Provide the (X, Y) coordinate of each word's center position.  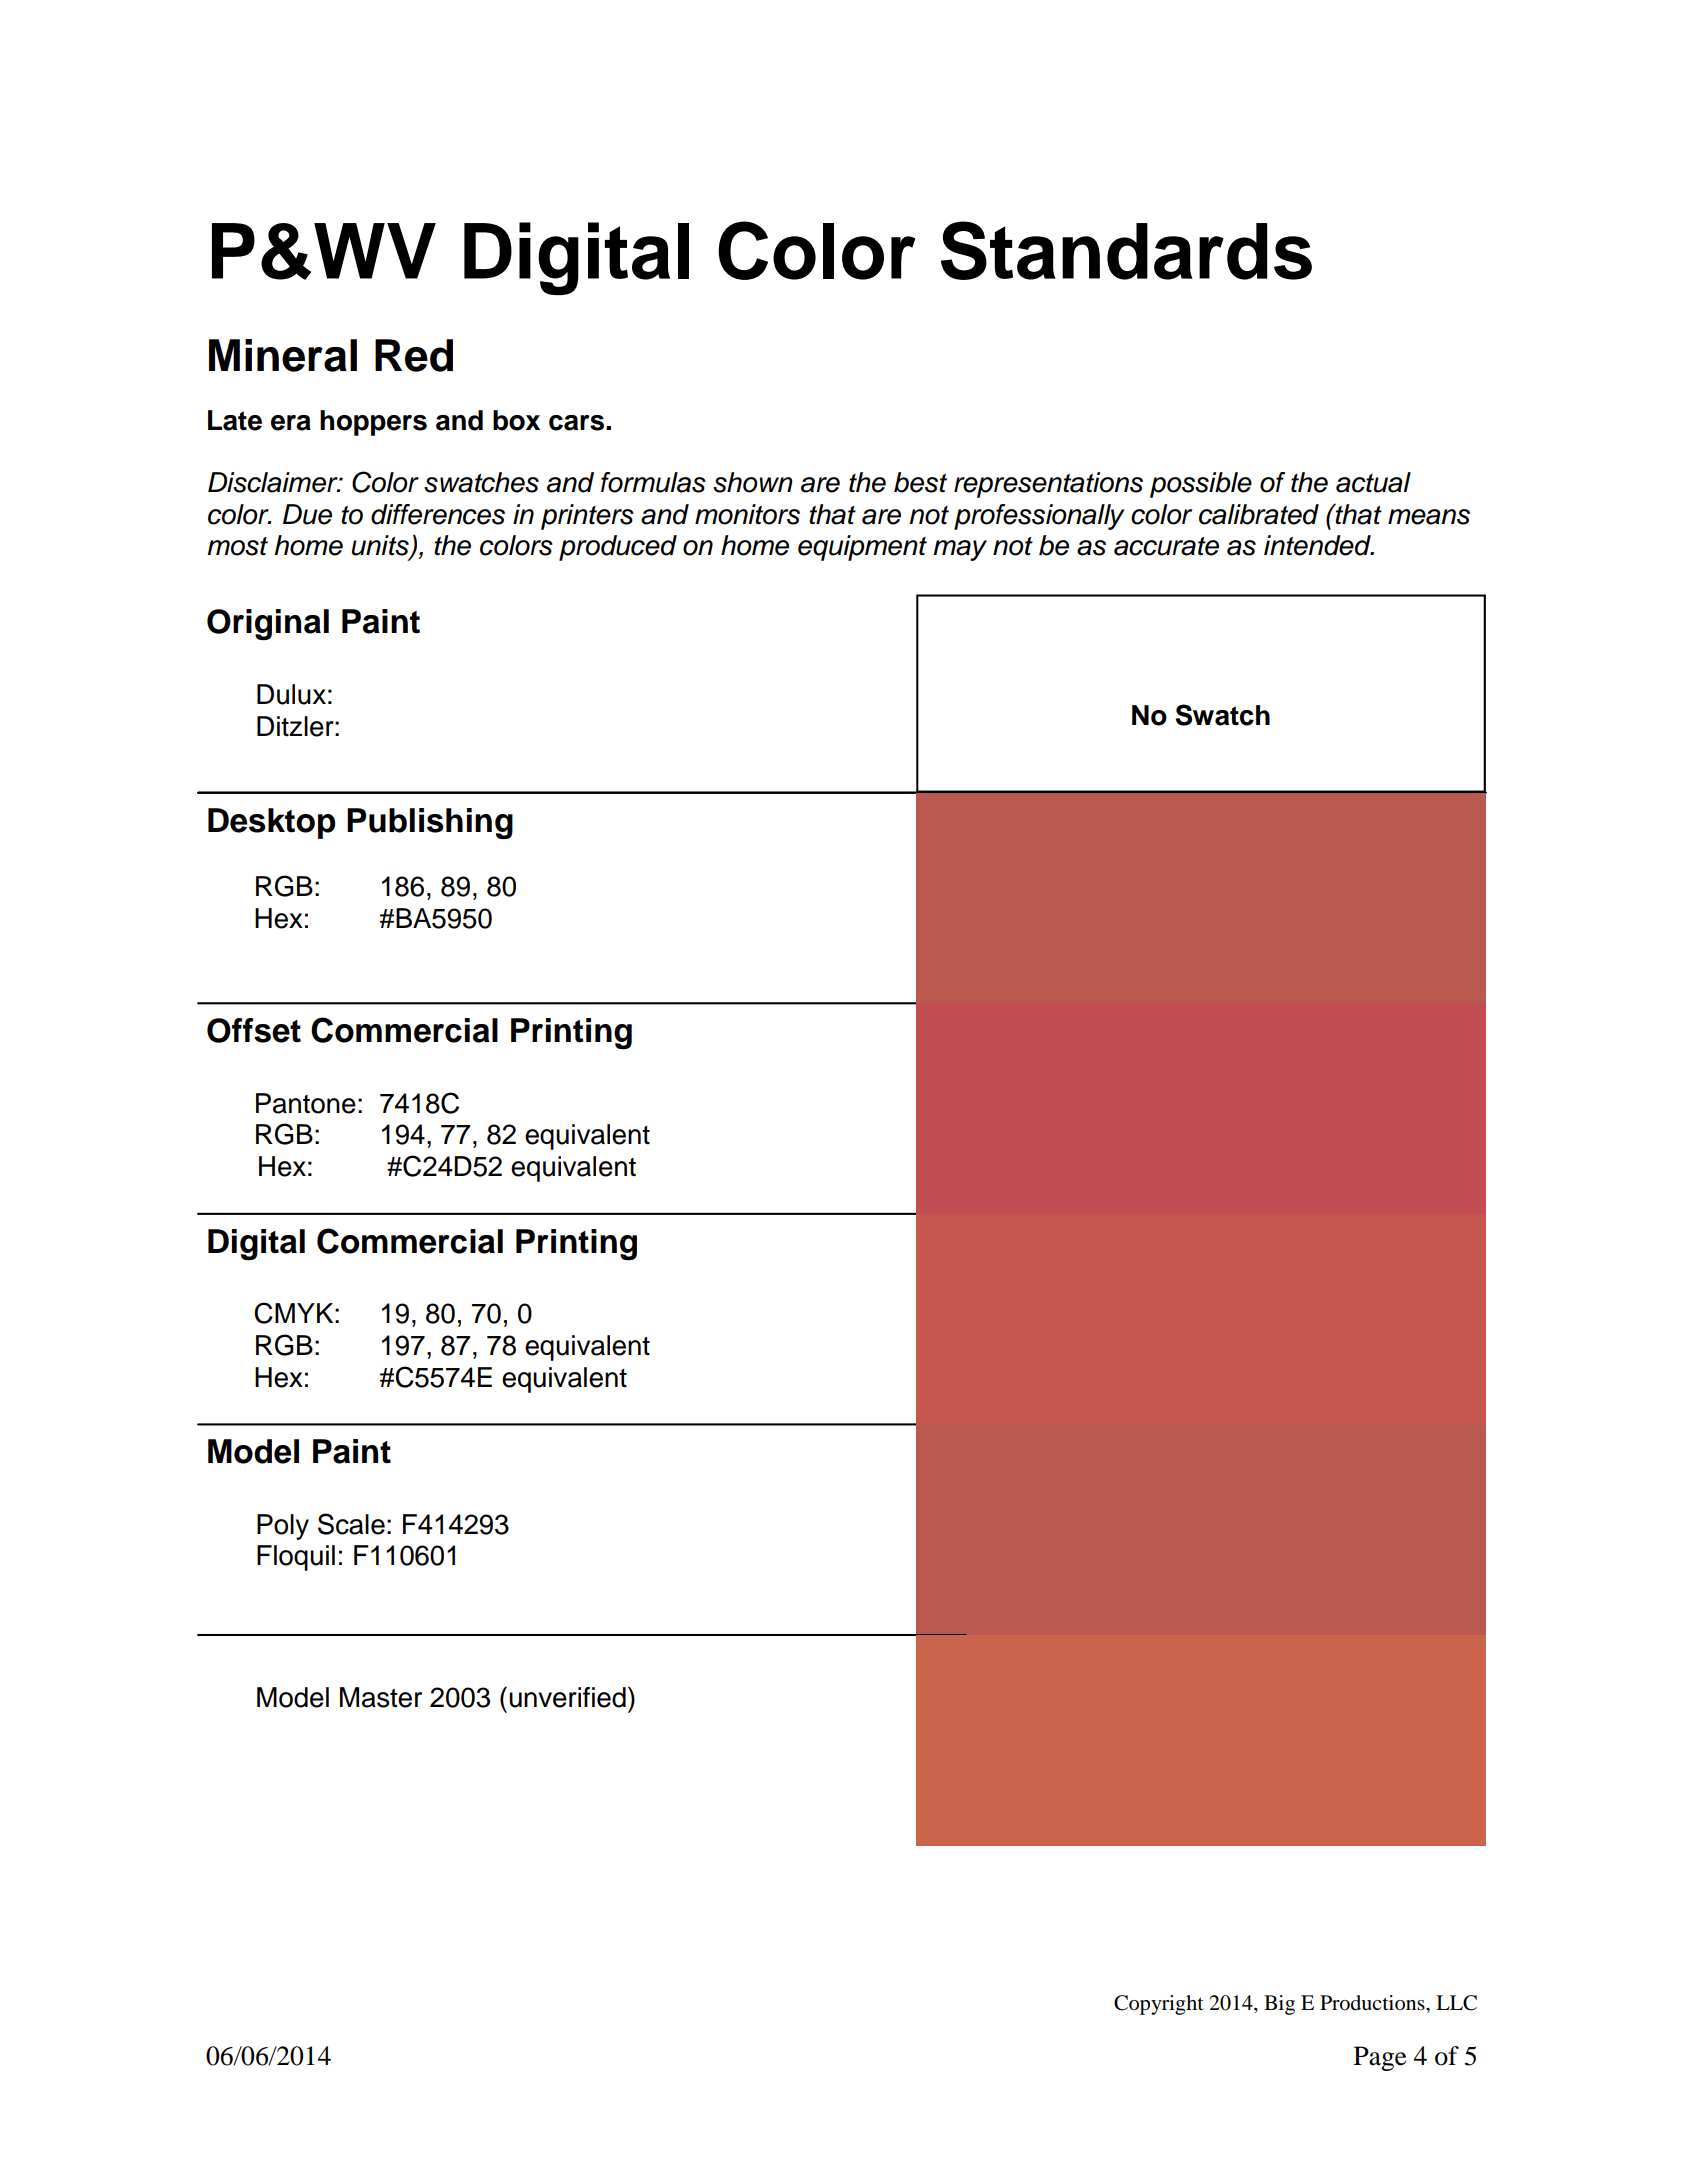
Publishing (430, 823)
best (920, 482)
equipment (862, 548)
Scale (351, 1524)
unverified (567, 1697)
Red (414, 355)
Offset (254, 1030)
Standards (1126, 250)
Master (381, 1697)
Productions (1373, 2003)
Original (268, 624)
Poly (283, 1527)
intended (1318, 545)
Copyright (1159, 2005)
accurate (1166, 546)
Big (1279, 2005)
